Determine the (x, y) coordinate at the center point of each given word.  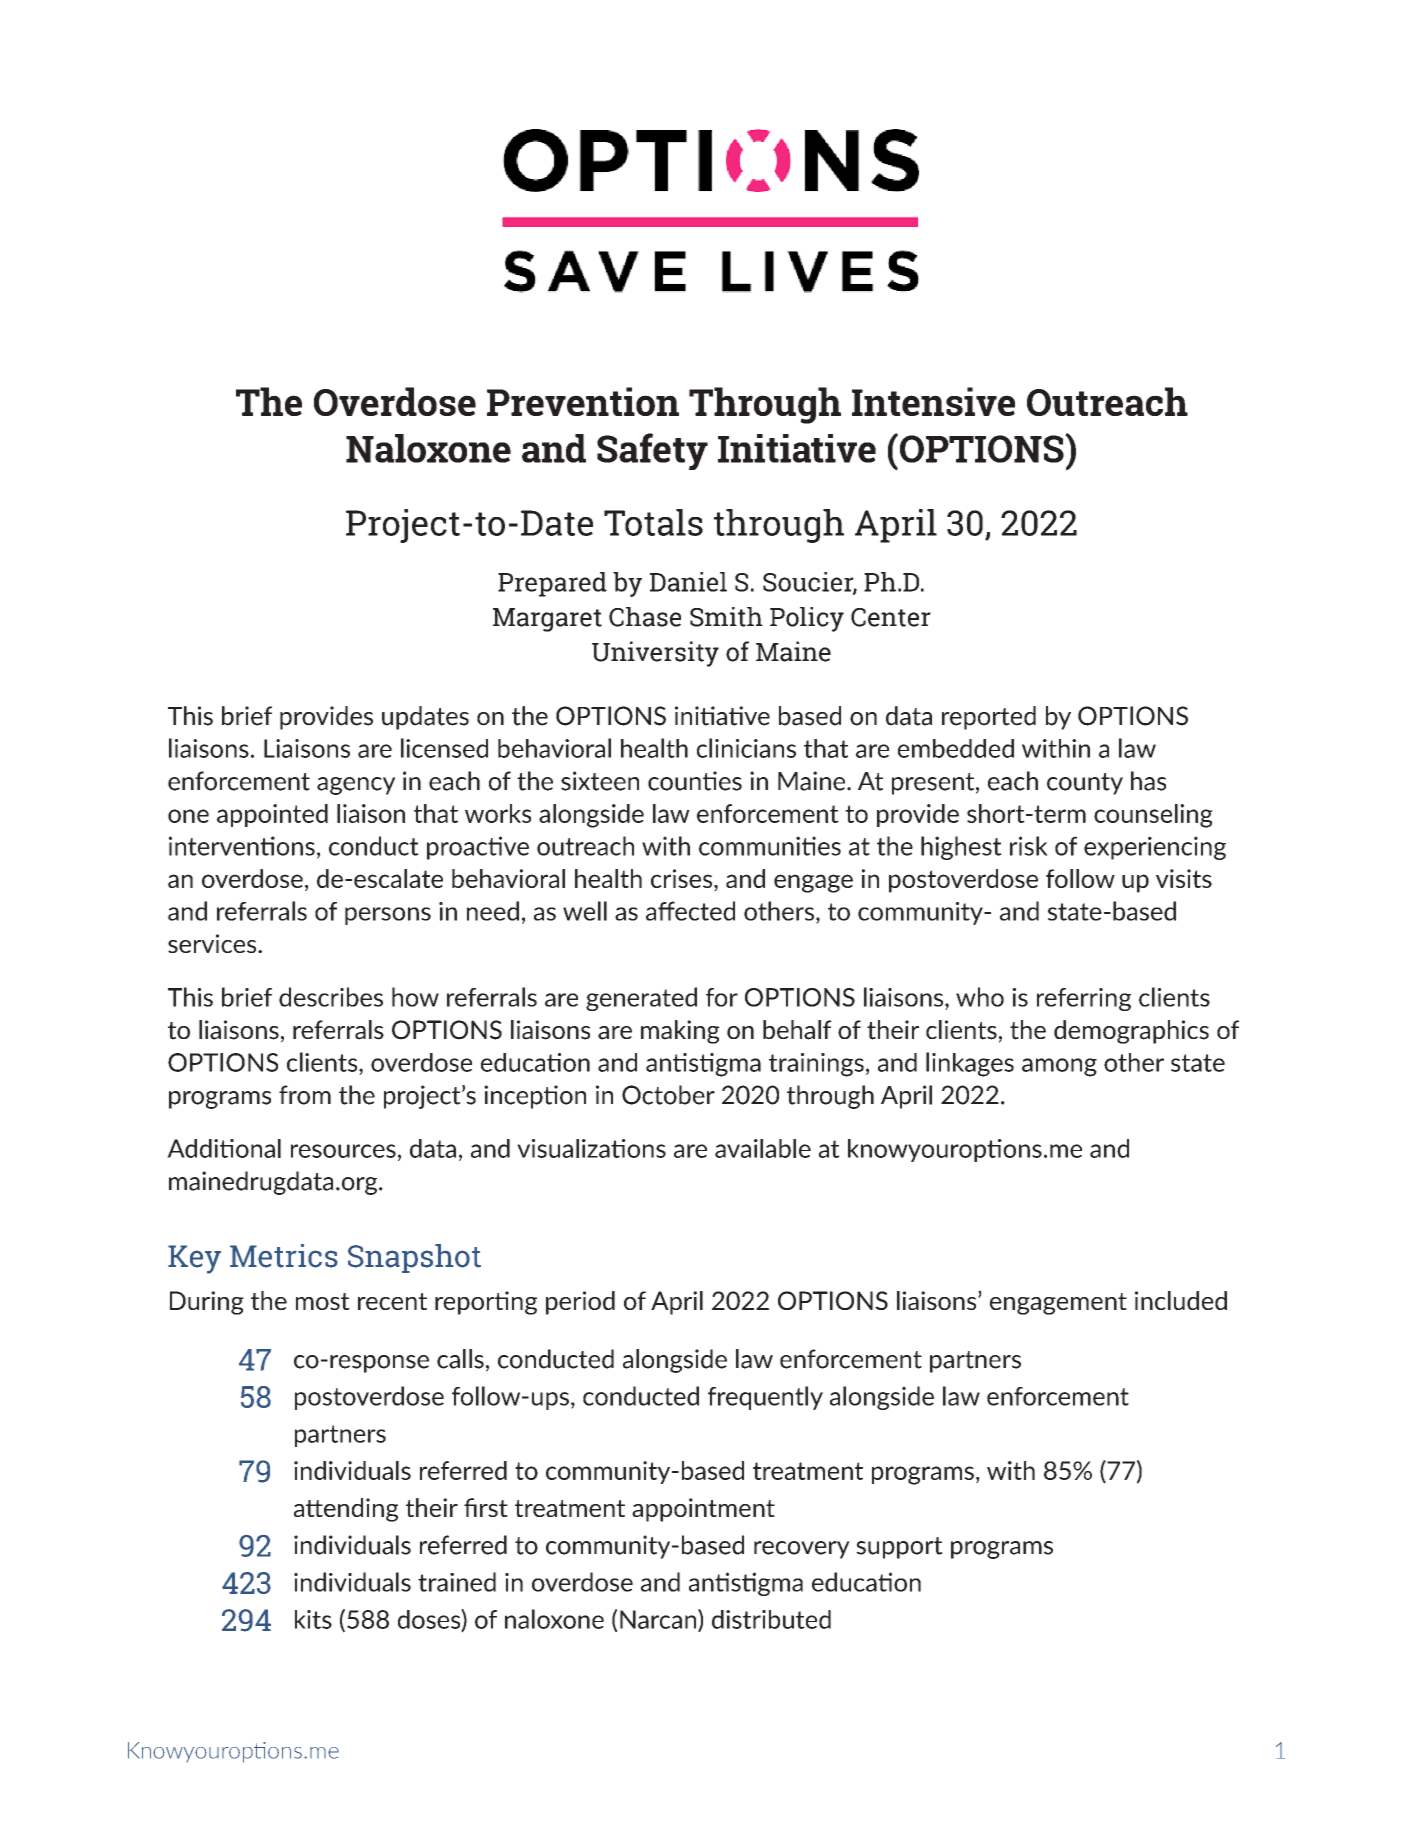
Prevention (583, 401)
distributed (771, 1619)
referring (1084, 999)
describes (331, 997)
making (680, 1032)
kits (313, 1619)
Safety (652, 451)
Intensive (933, 401)
